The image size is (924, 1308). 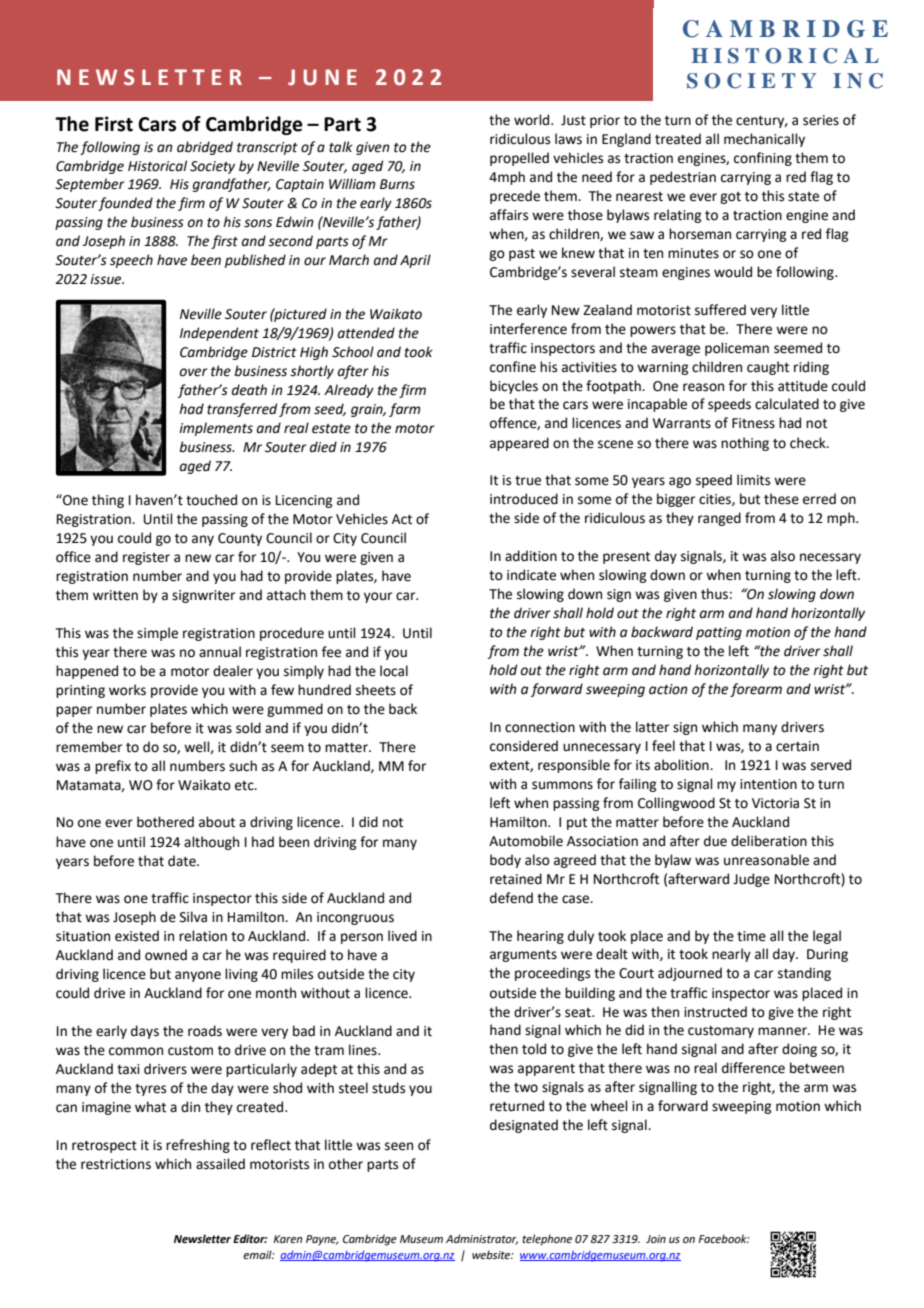 What do you see at coordinates (183, 861) in the screenshot?
I see `date` at bounding box center [183, 861].
